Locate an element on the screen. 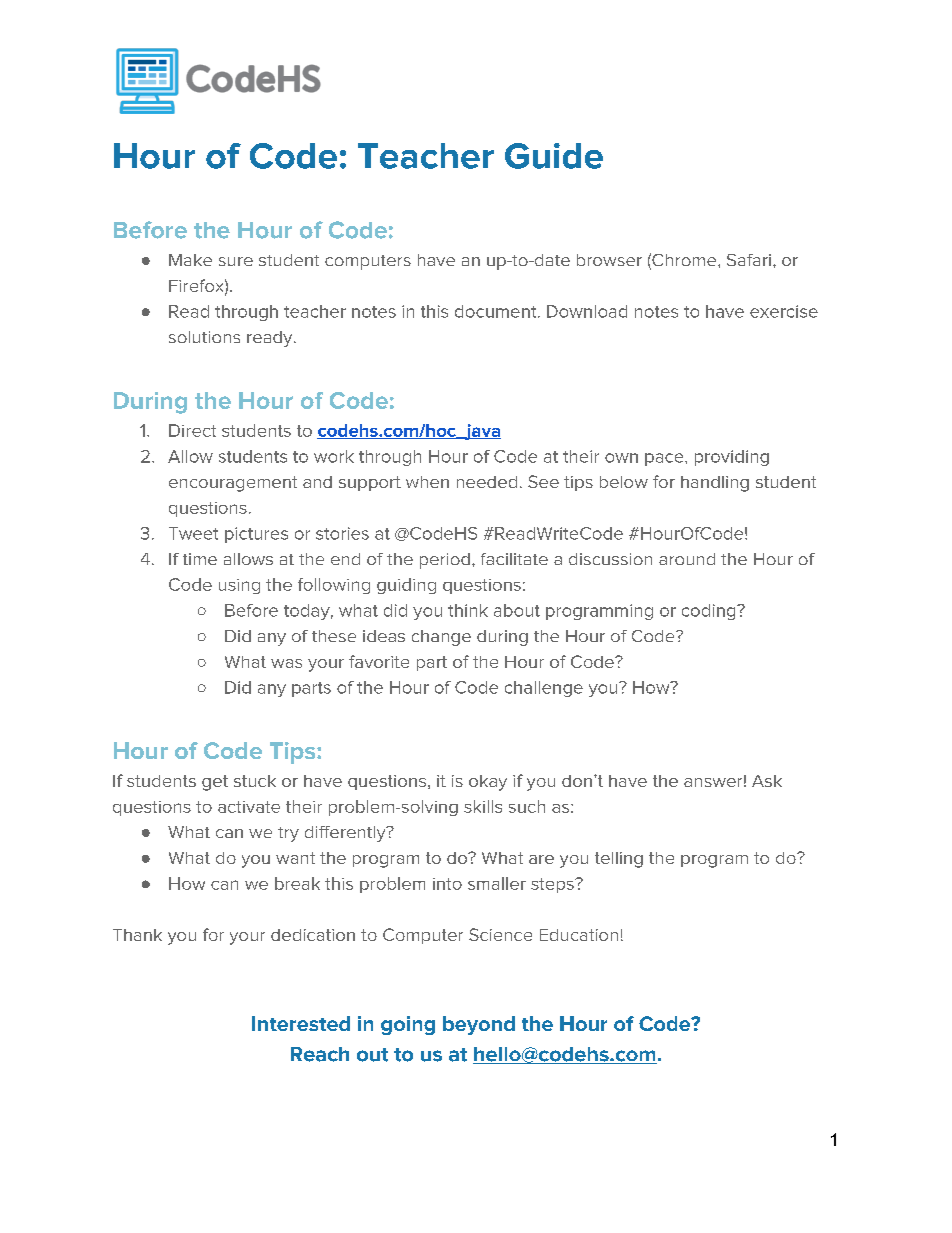  Safari is located at coordinates (750, 260).
